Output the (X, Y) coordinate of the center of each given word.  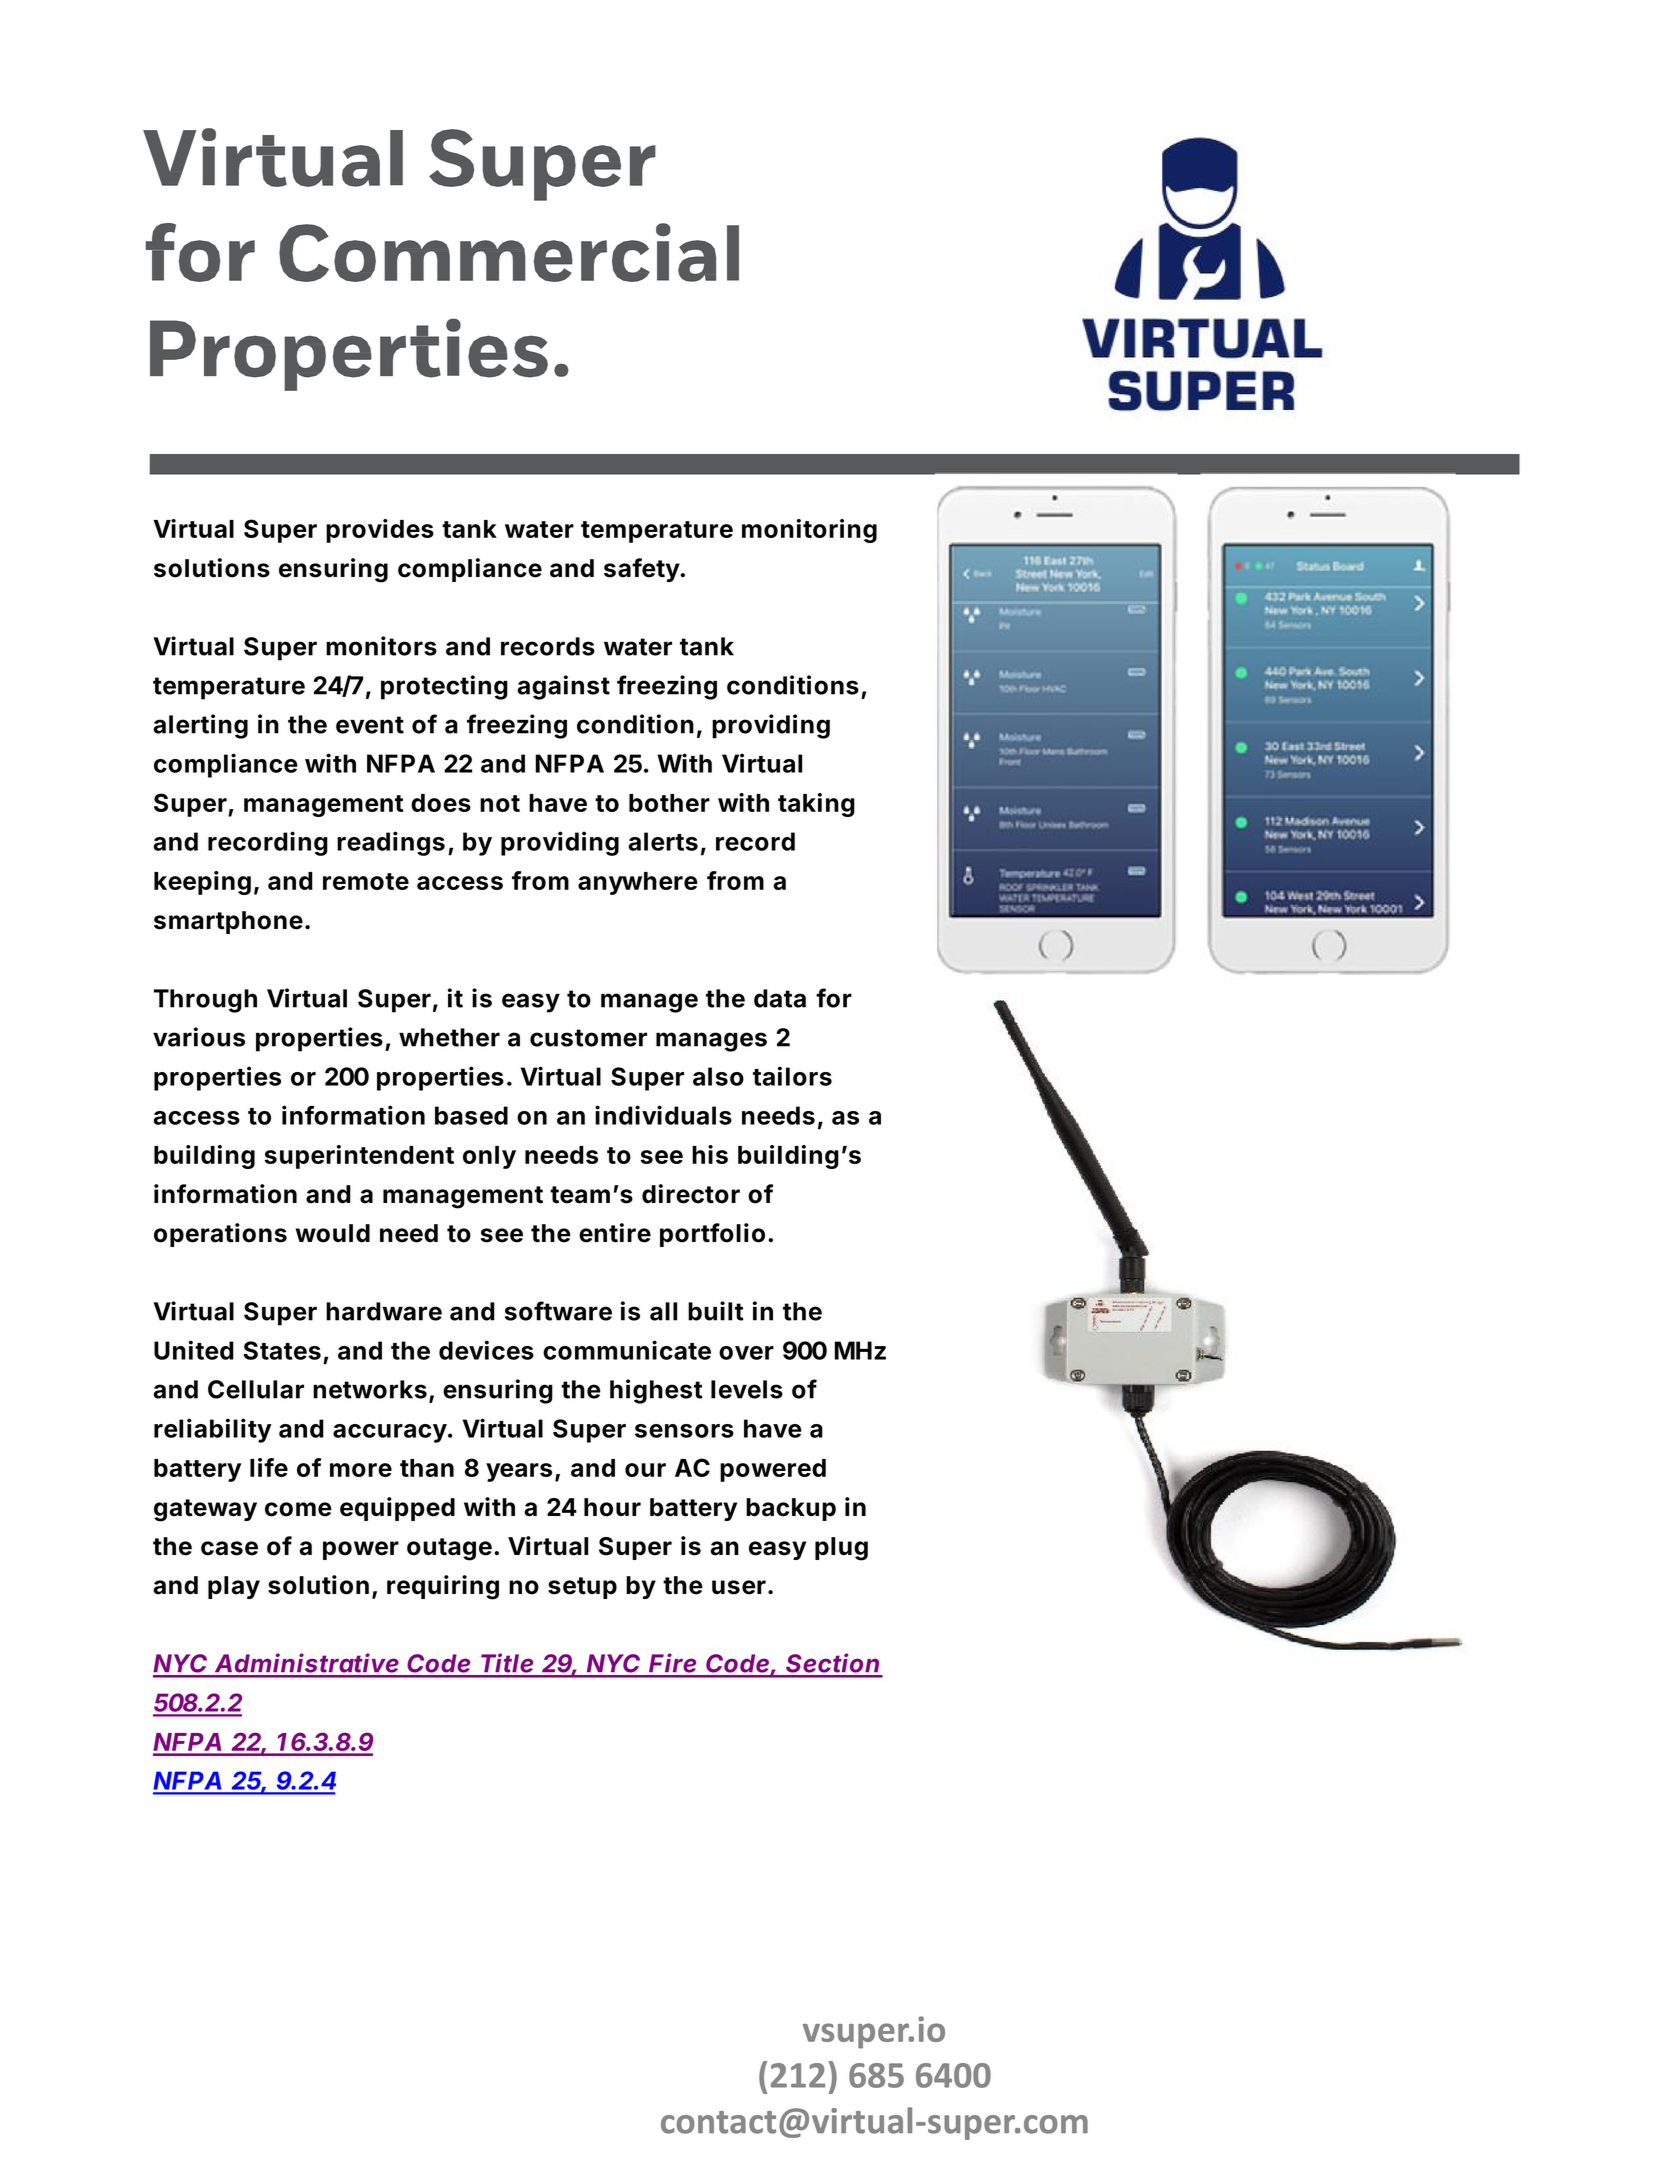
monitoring (809, 531)
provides (380, 531)
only (489, 1157)
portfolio (712, 1235)
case (229, 1548)
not (500, 803)
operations (220, 1235)
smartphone (228, 922)
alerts (663, 841)
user (739, 1587)
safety (642, 570)
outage (449, 1549)
